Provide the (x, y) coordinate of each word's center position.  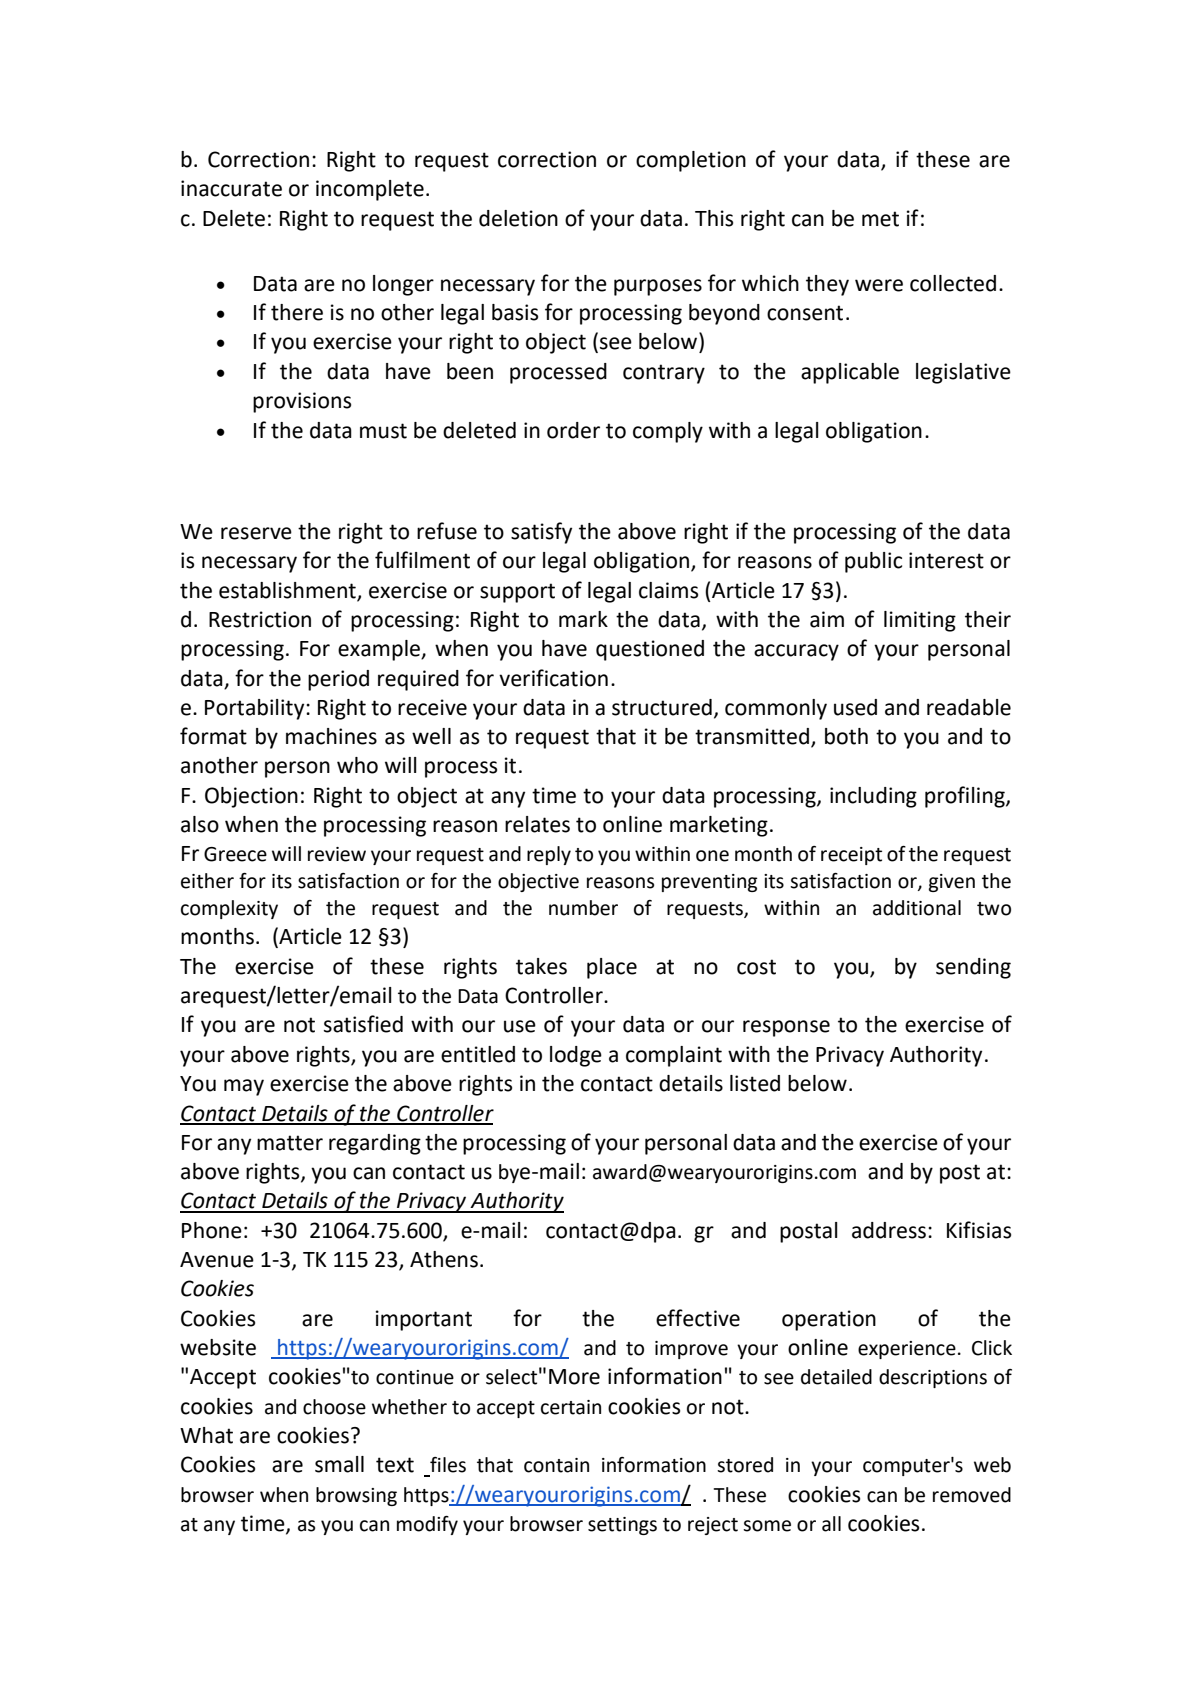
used (855, 707)
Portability (256, 709)
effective (698, 1318)
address (889, 1230)
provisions (302, 402)
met (880, 219)
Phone (212, 1230)
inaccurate (231, 188)
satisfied (363, 1024)
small (339, 1464)
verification (553, 678)
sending (973, 968)
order (573, 430)
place (612, 968)
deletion (518, 218)
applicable (850, 373)
